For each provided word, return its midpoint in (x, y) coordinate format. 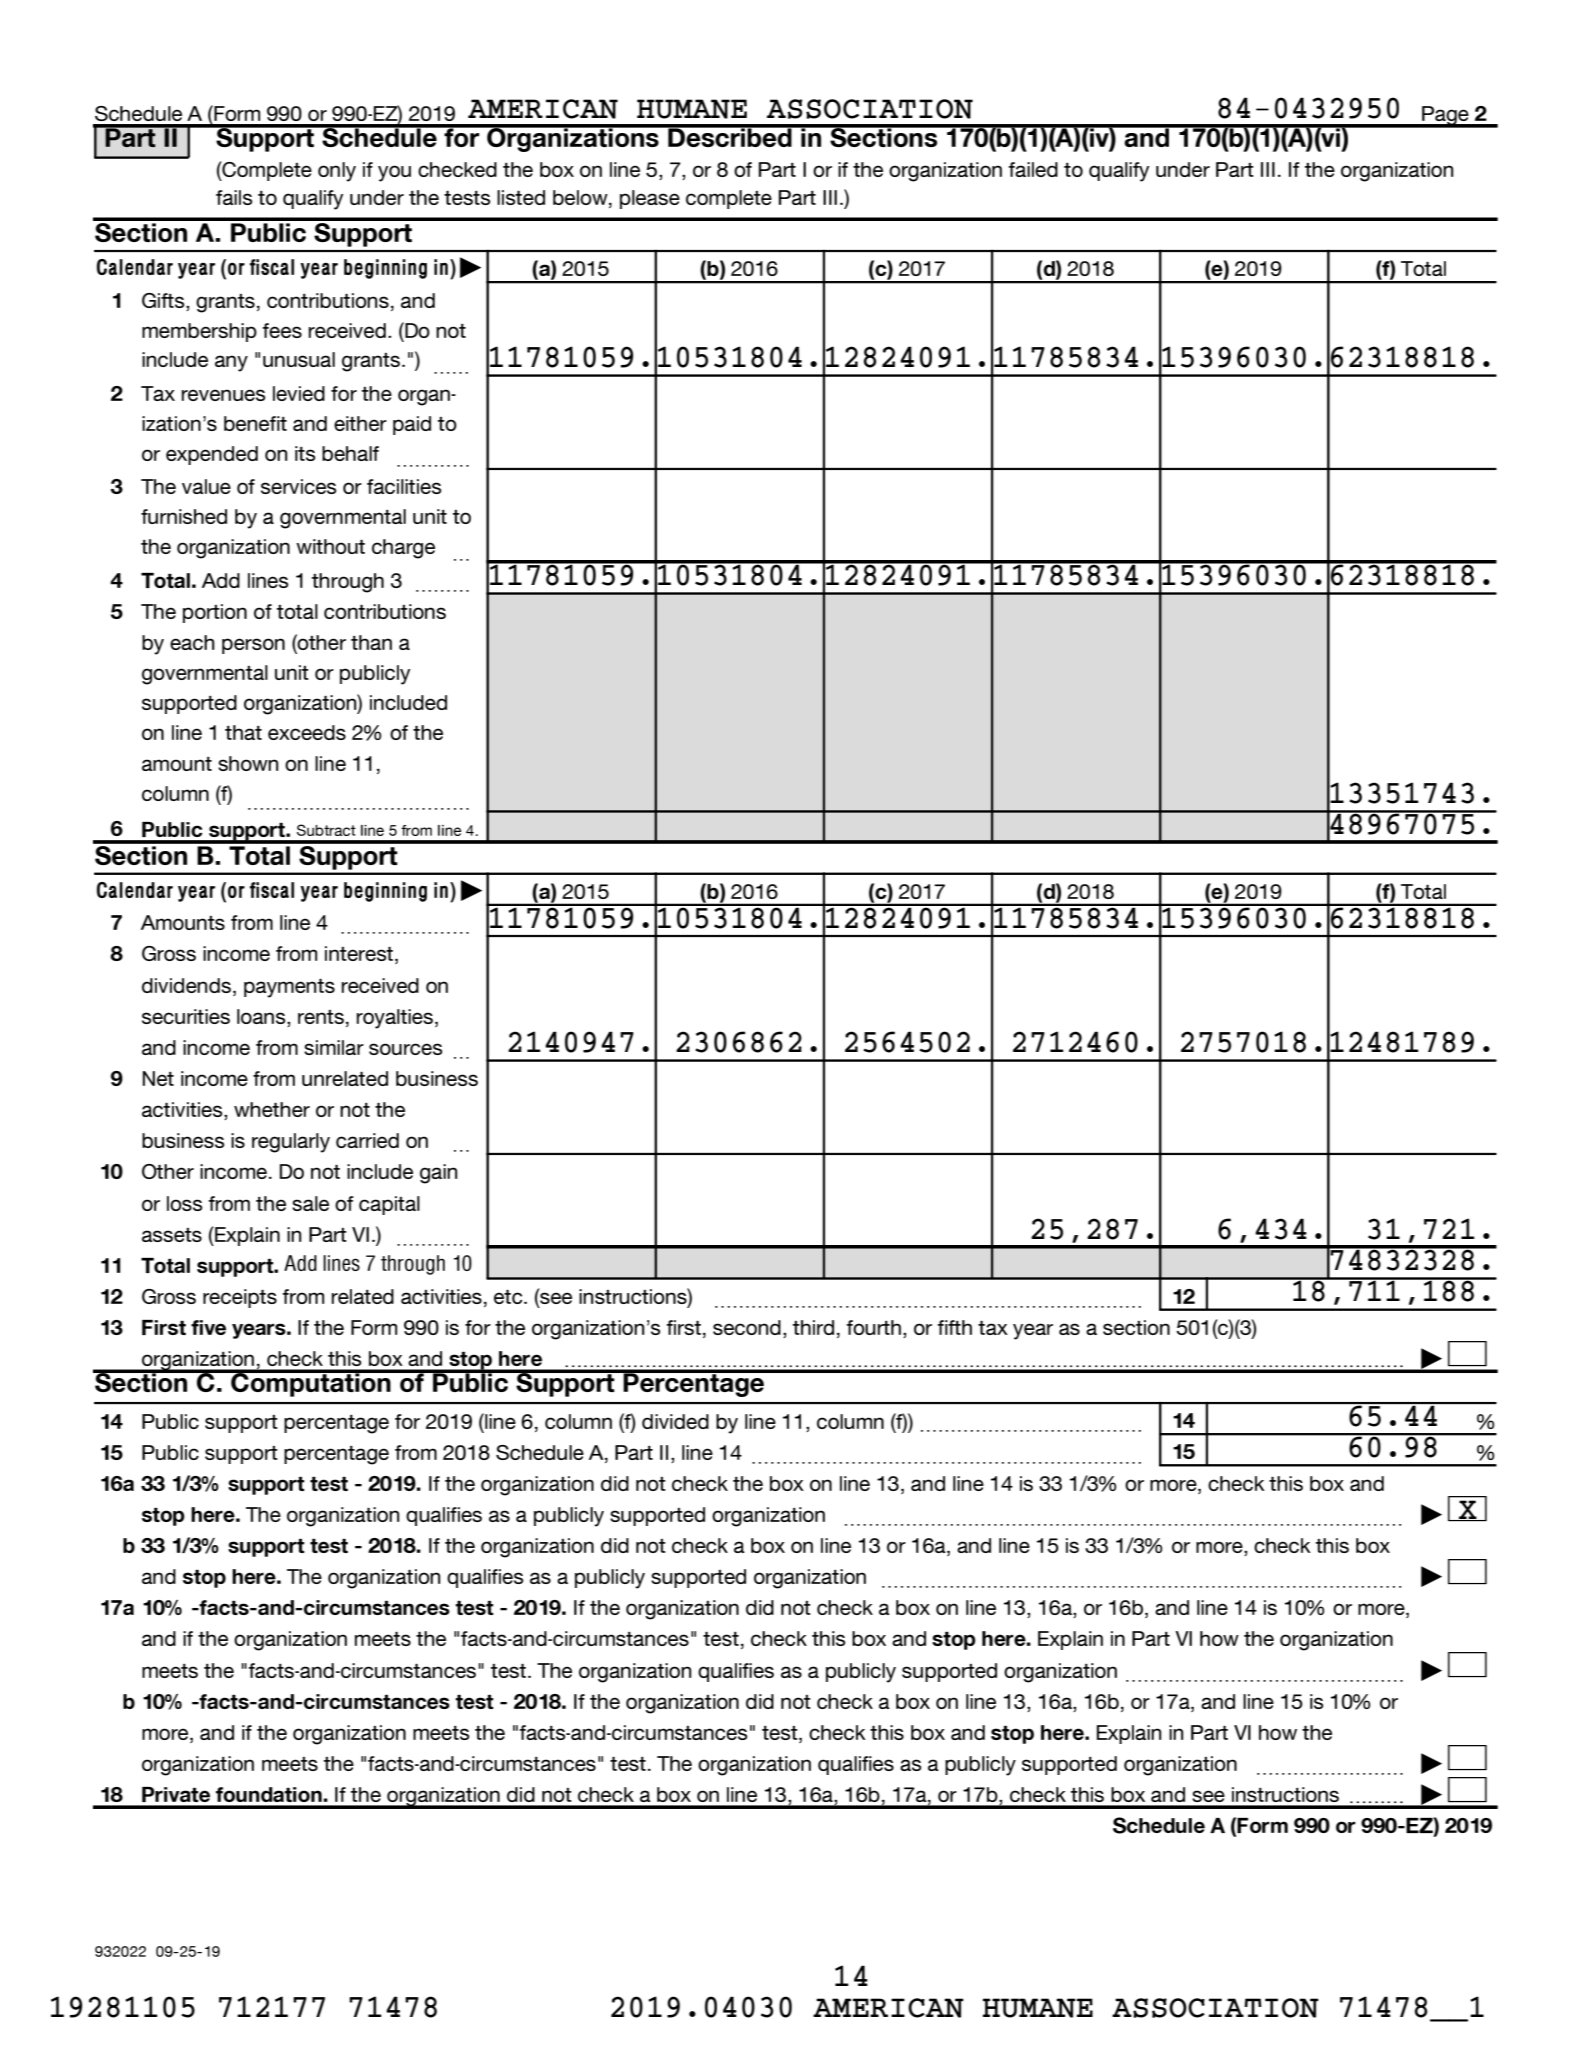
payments (289, 988)
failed (1033, 169)
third (813, 1327)
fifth (955, 1327)
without (330, 546)
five (208, 1327)
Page (1445, 116)
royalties (394, 1019)
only (337, 172)
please (650, 199)
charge (403, 549)
